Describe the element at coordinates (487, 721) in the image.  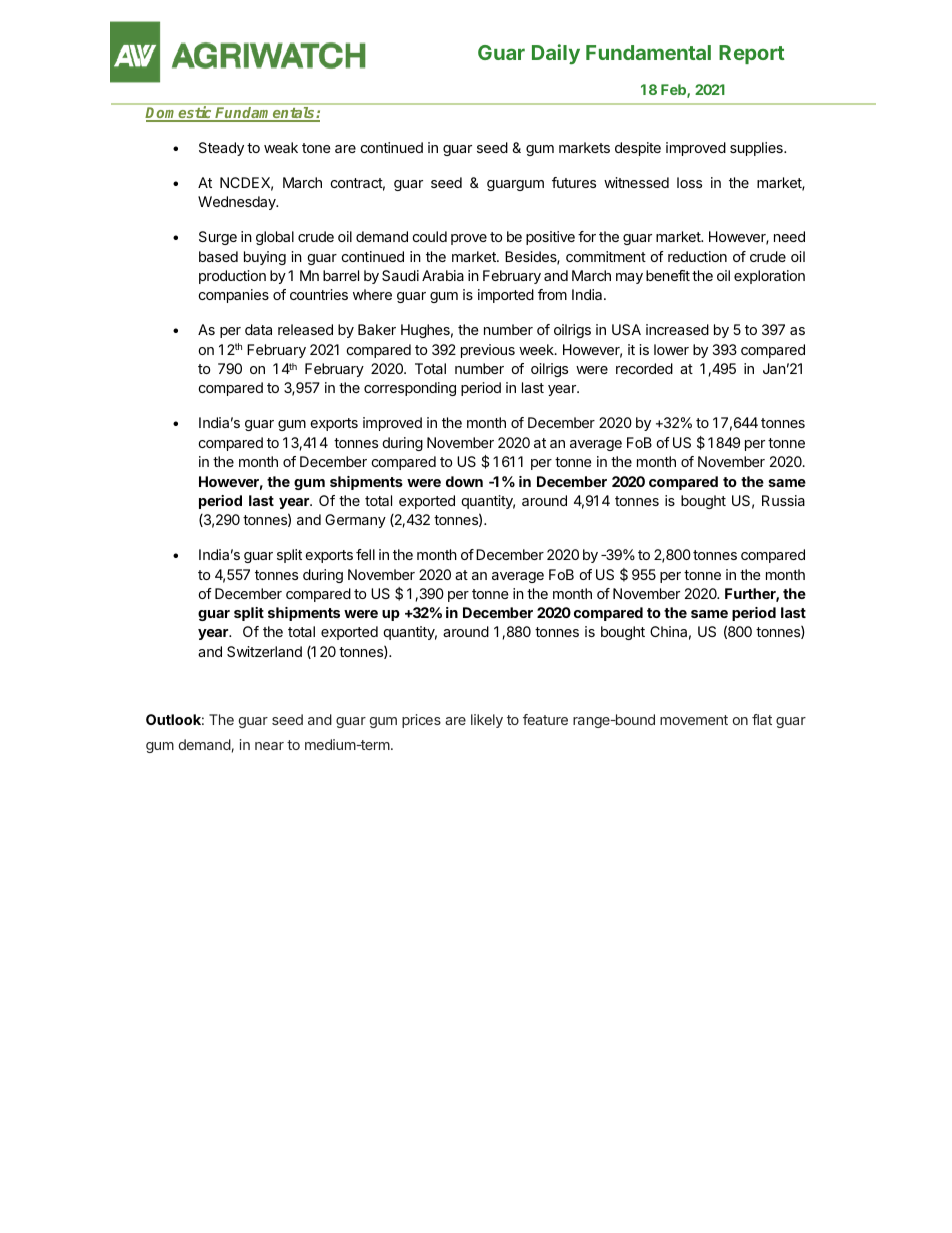
I see `likely` at that location.
